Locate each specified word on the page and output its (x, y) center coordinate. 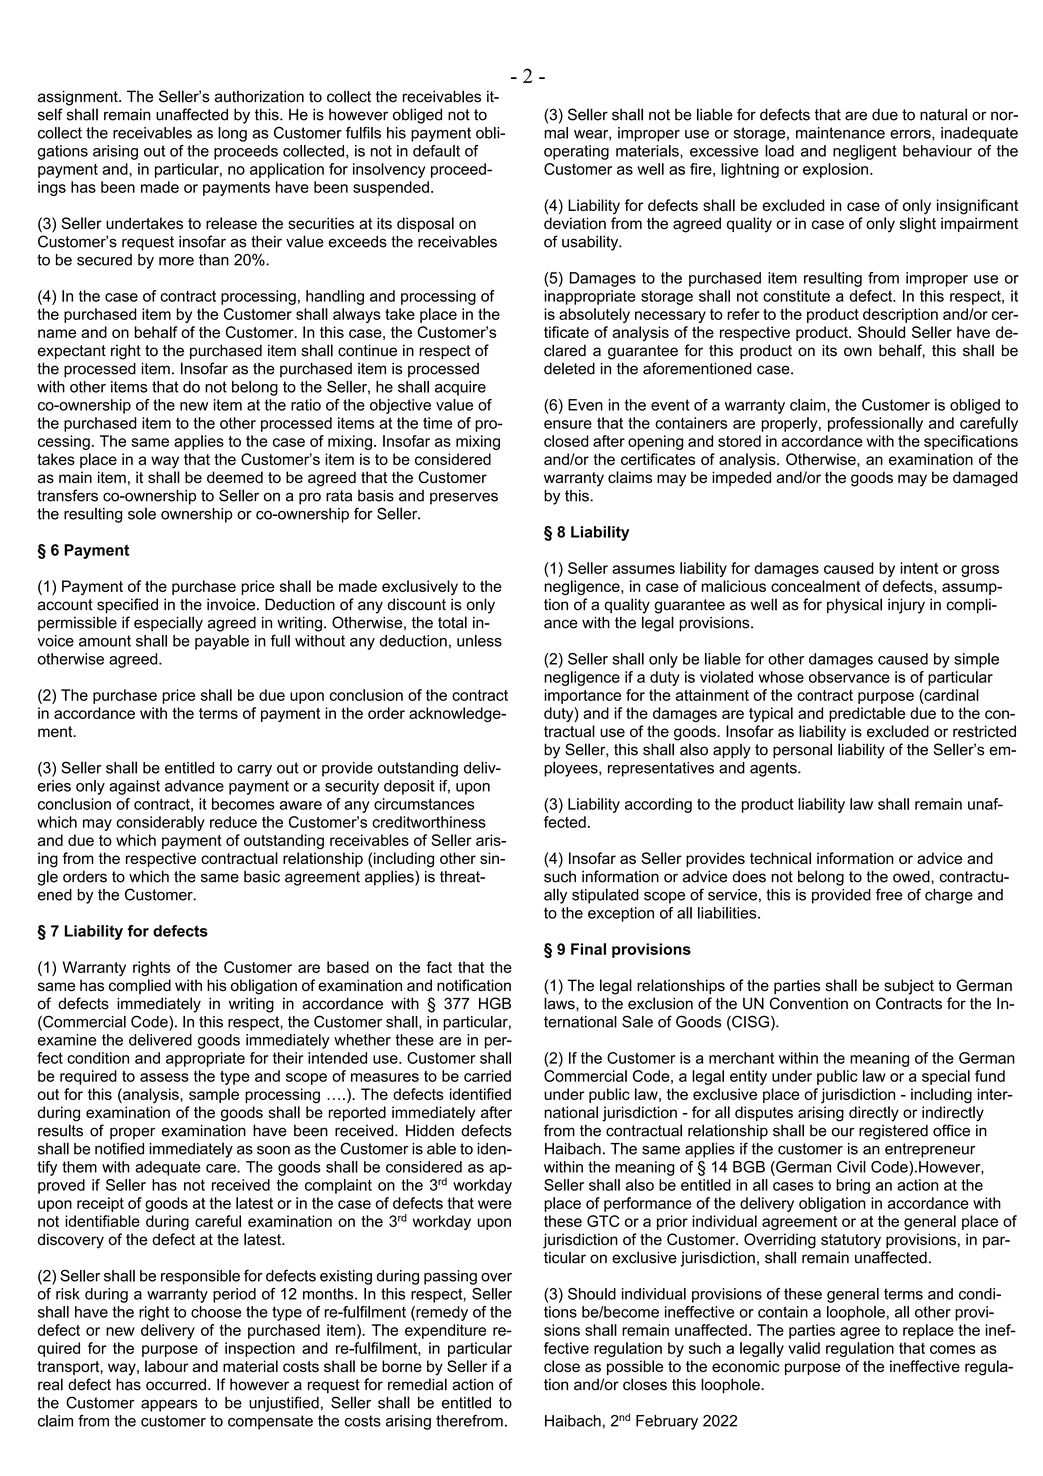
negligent (865, 152)
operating (576, 152)
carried (487, 1076)
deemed (235, 477)
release (231, 223)
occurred (176, 1384)
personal (802, 751)
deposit (409, 787)
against (134, 787)
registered (893, 1132)
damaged (985, 479)
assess (164, 1077)
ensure (568, 424)
